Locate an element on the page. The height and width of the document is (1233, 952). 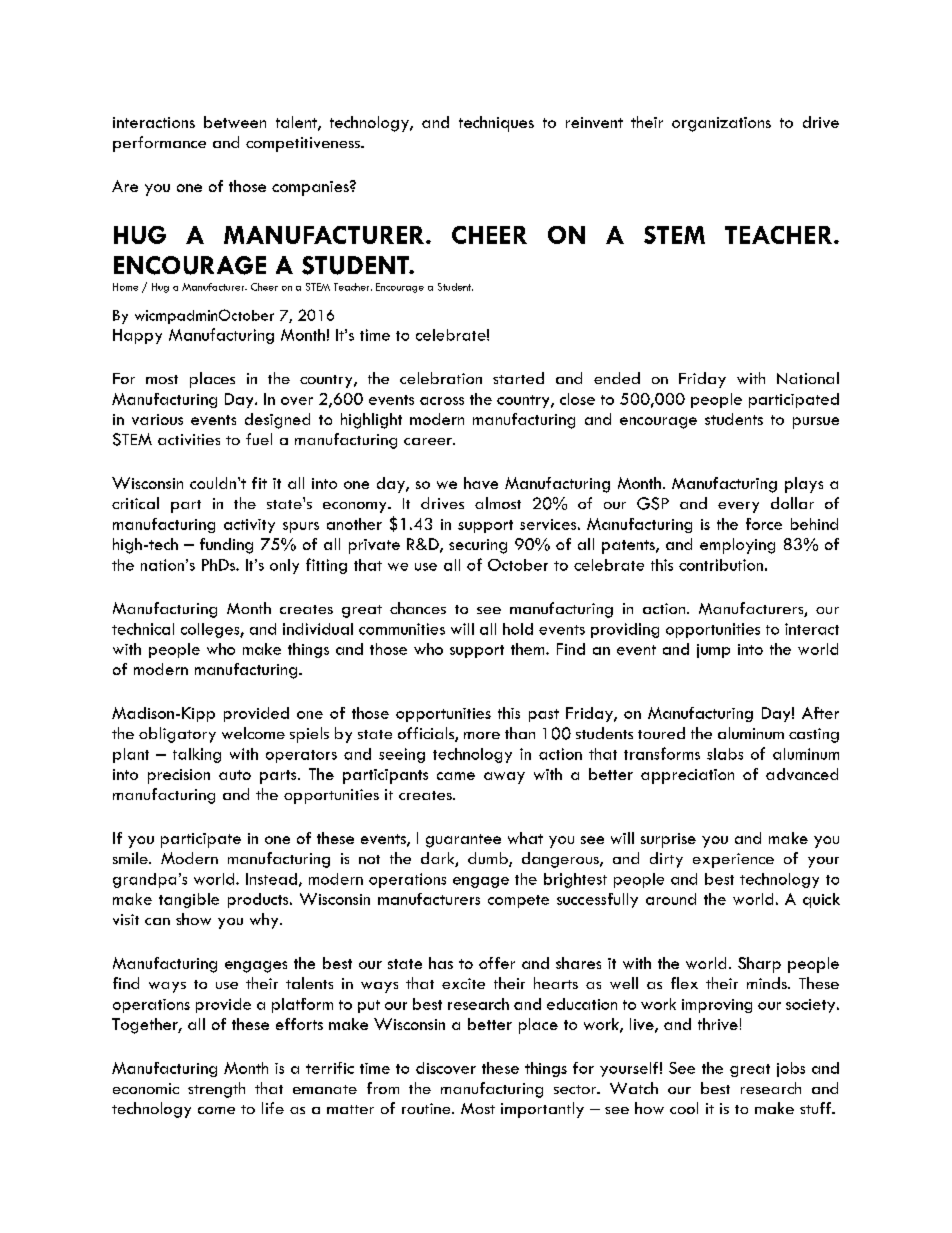
talking is located at coordinates (197, 755).
